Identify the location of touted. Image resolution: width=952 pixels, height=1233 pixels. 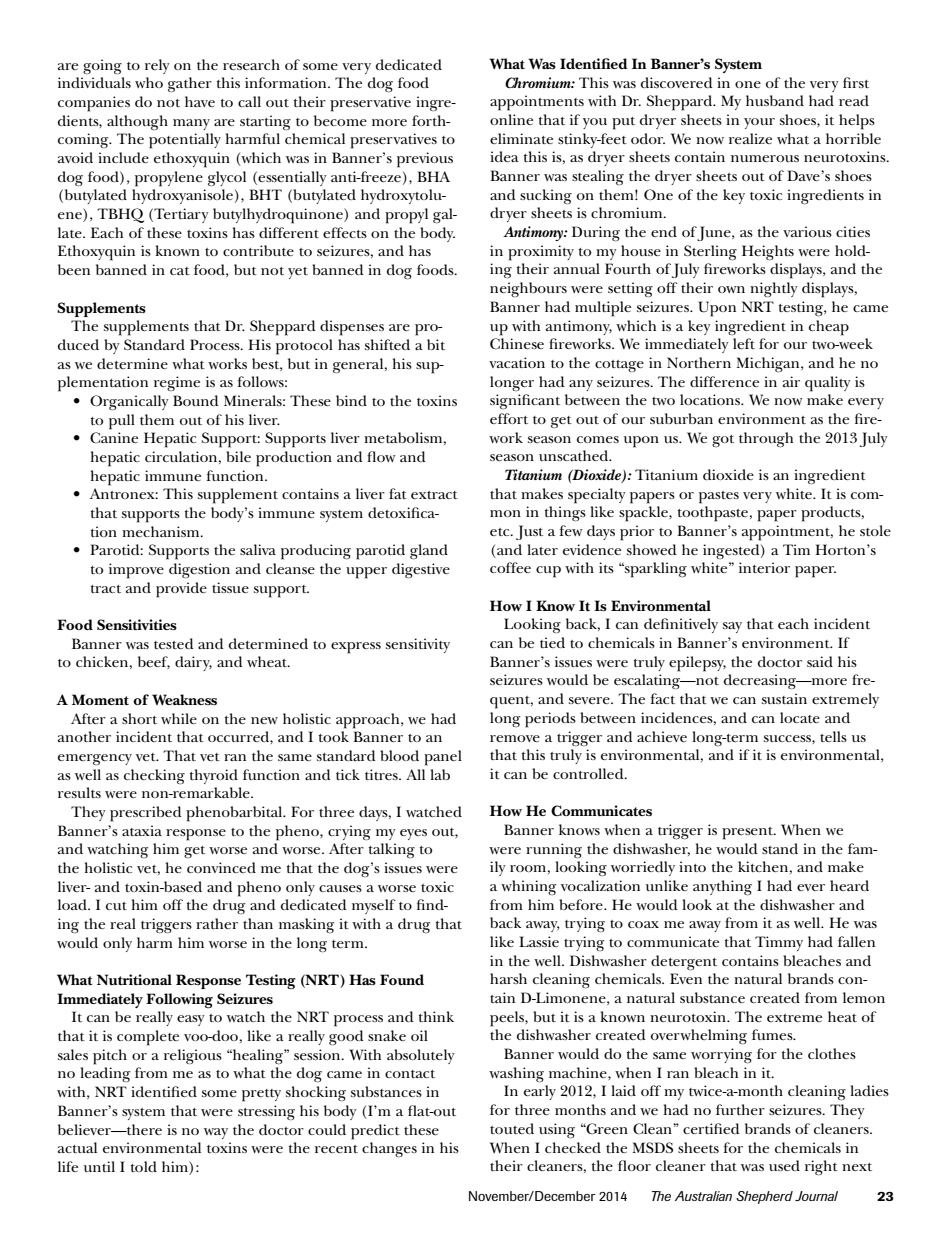
(512, 1128).
